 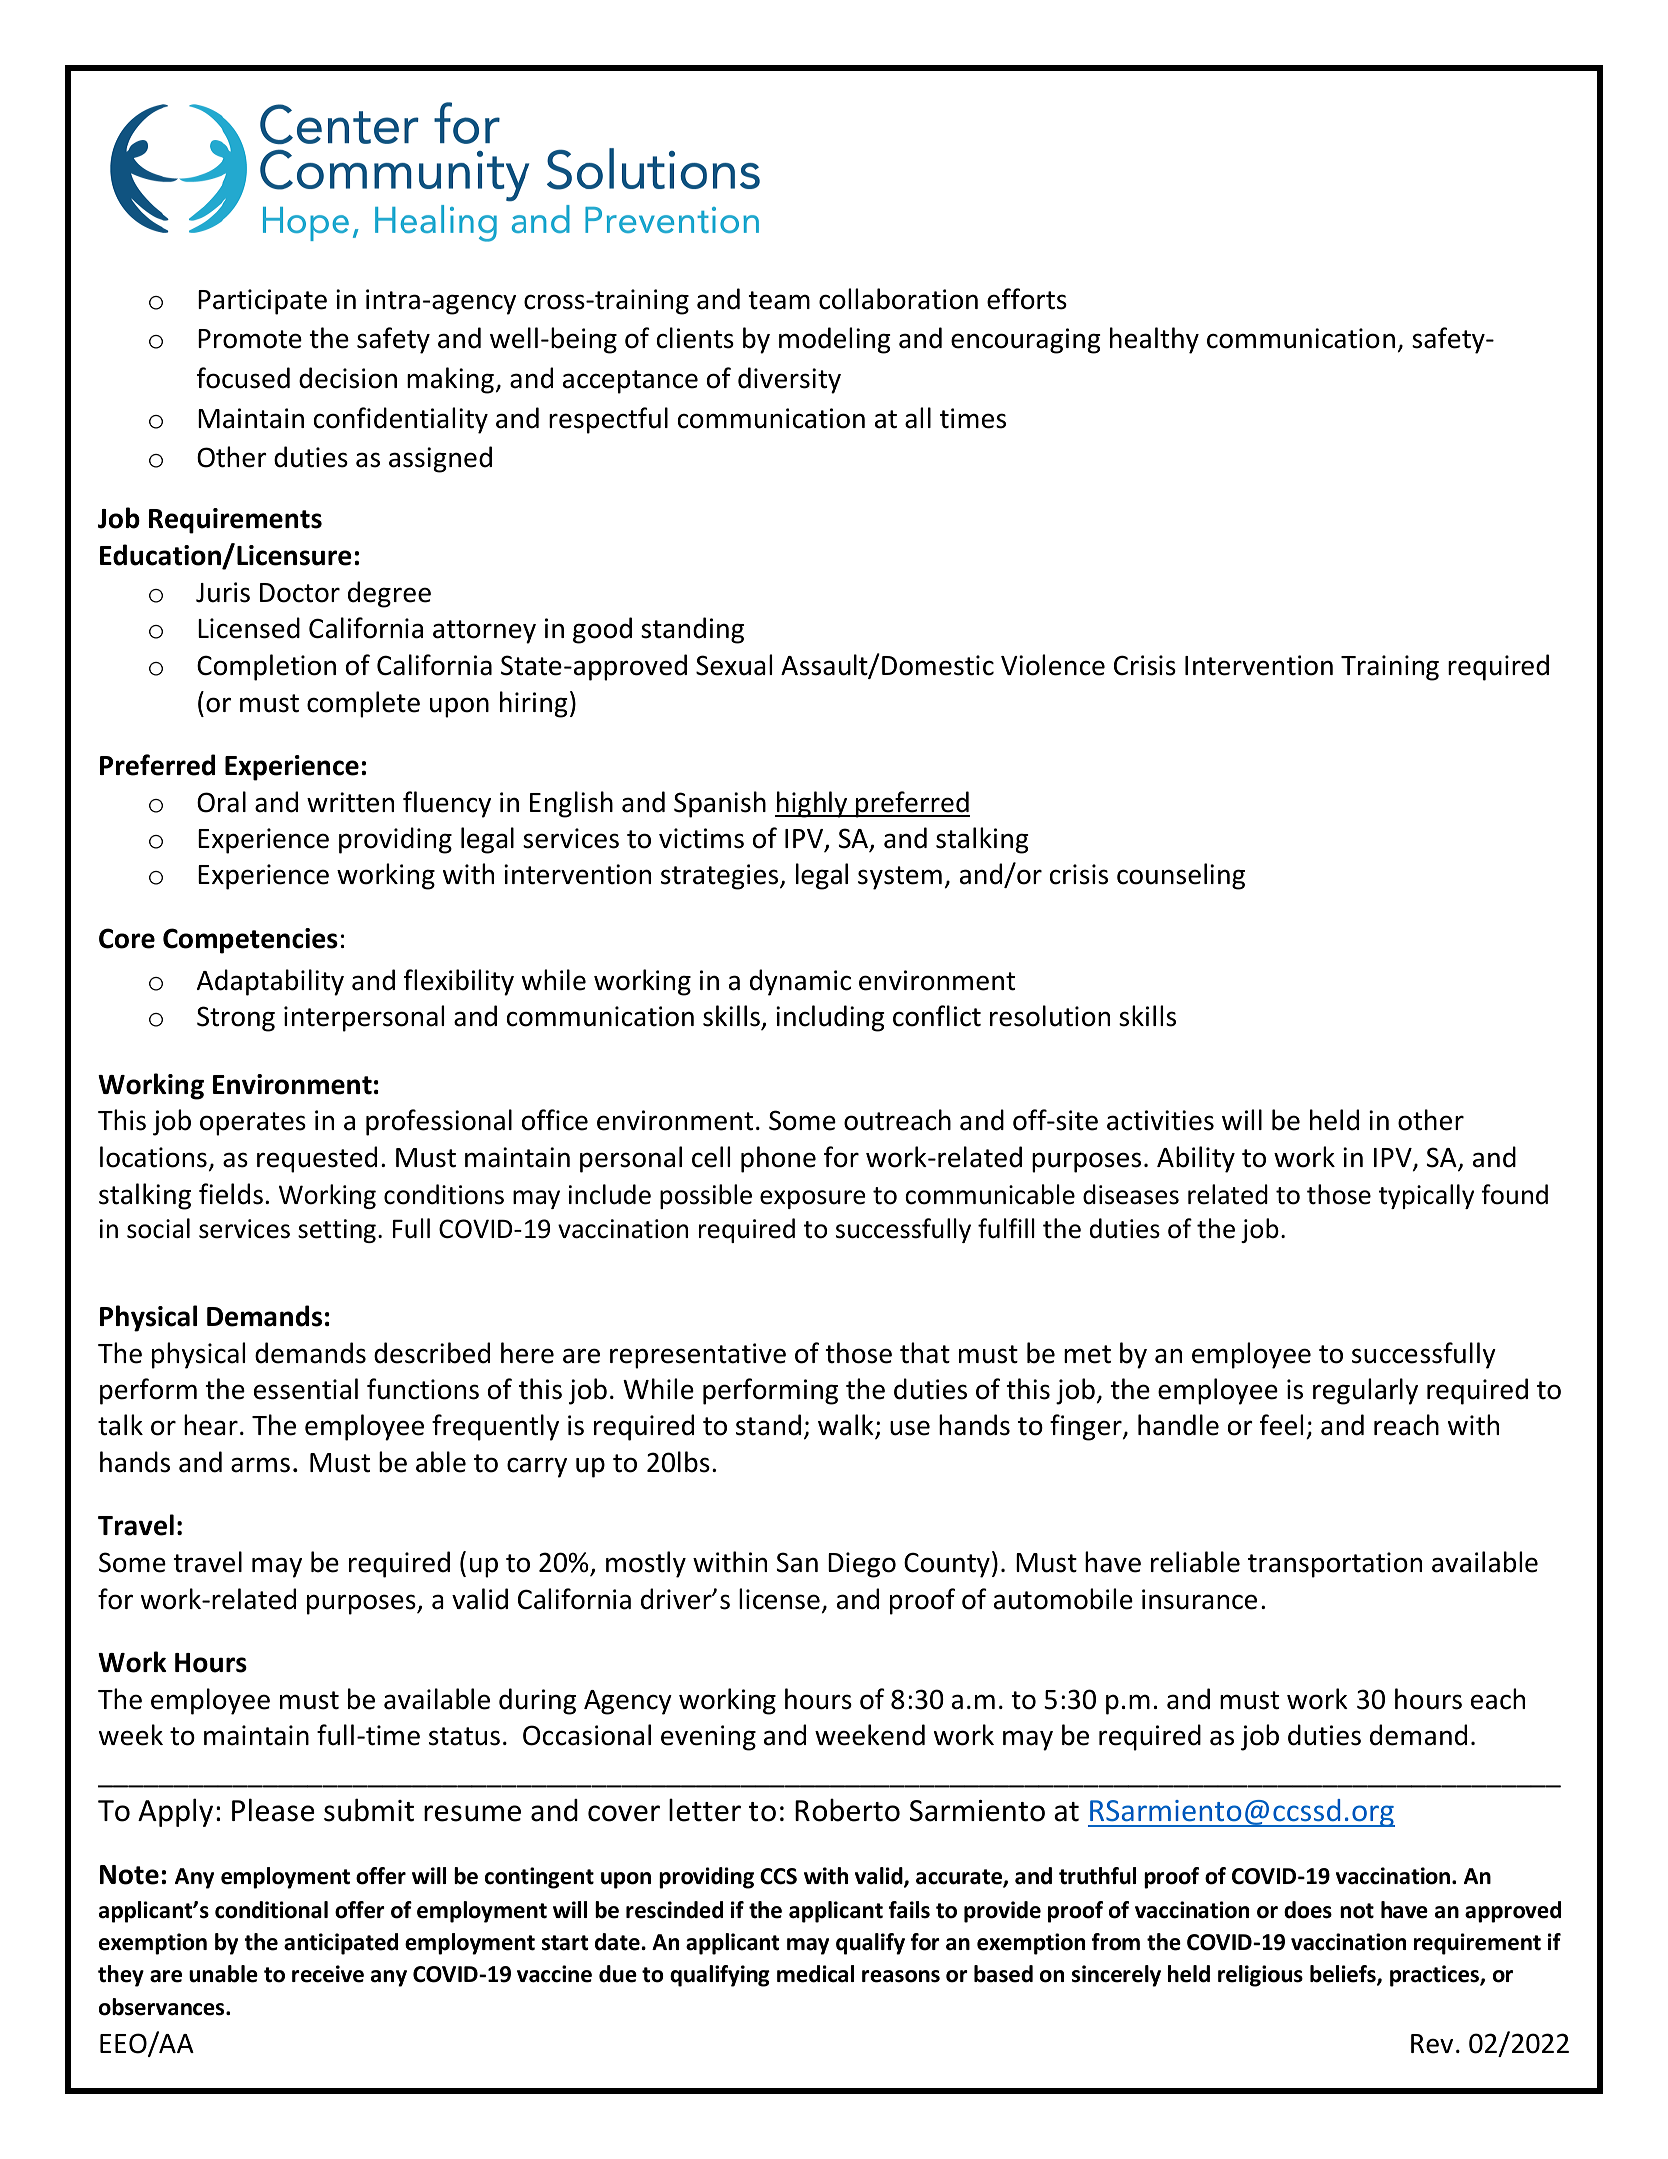 I want to click on Promote, so click(x=250, y=339).
